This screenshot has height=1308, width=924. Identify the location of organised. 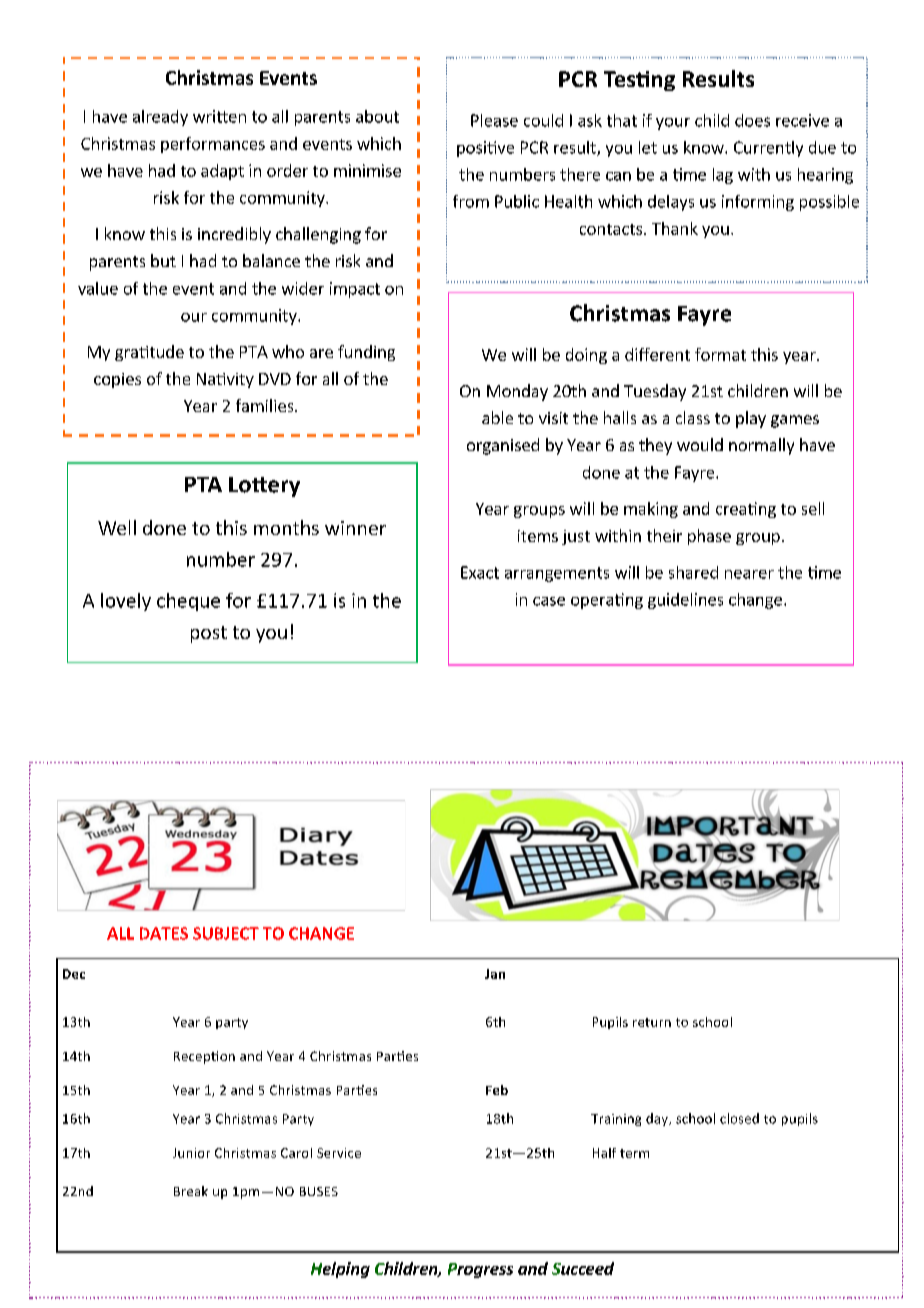
(503, 446).
